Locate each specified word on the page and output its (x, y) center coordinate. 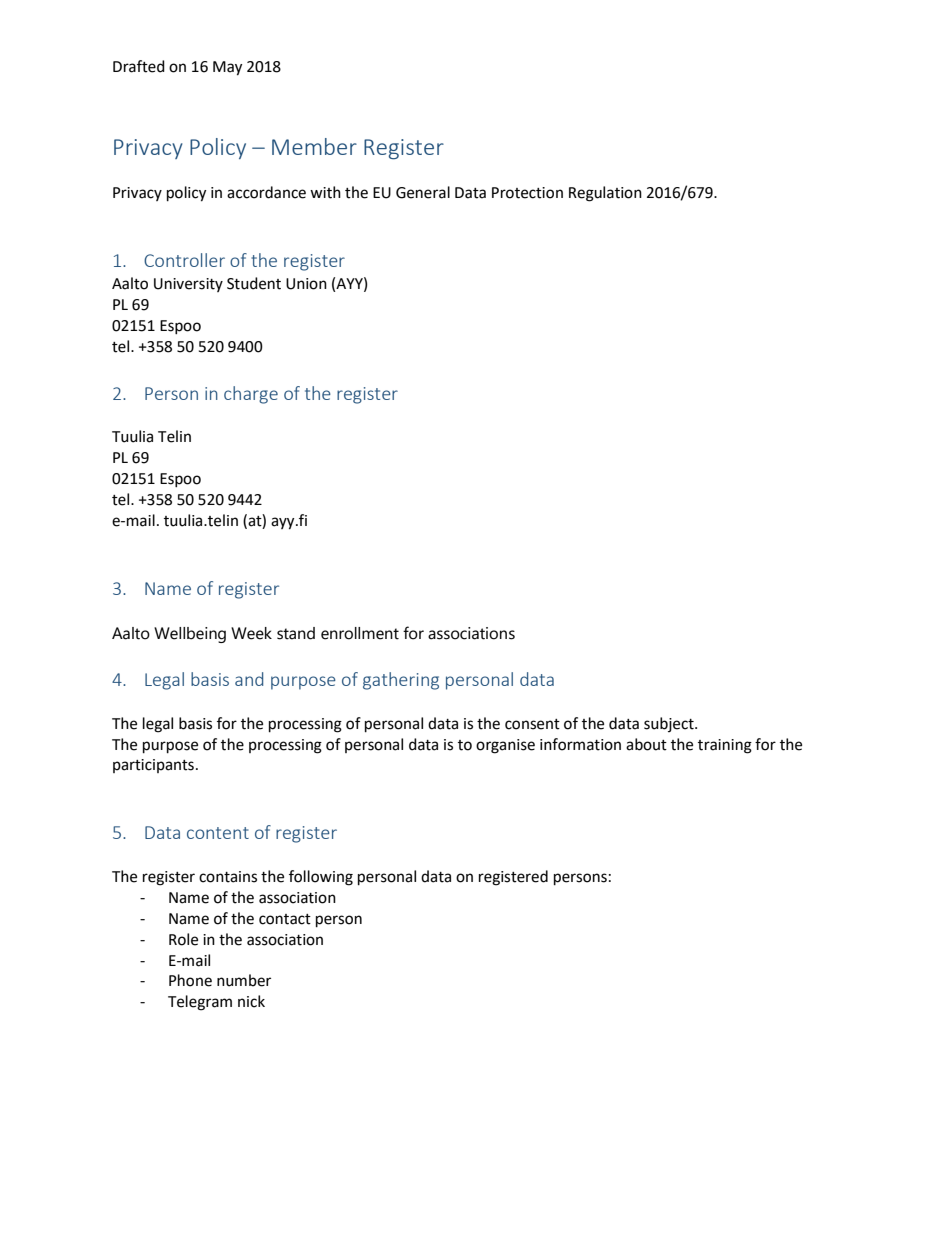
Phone (190, 980)
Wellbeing (190, 635)
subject (670, 724)
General (423, 192)
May (227, 68)
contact (285, 919)
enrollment (360, 633)
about (646, 744)
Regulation (605, 194)
